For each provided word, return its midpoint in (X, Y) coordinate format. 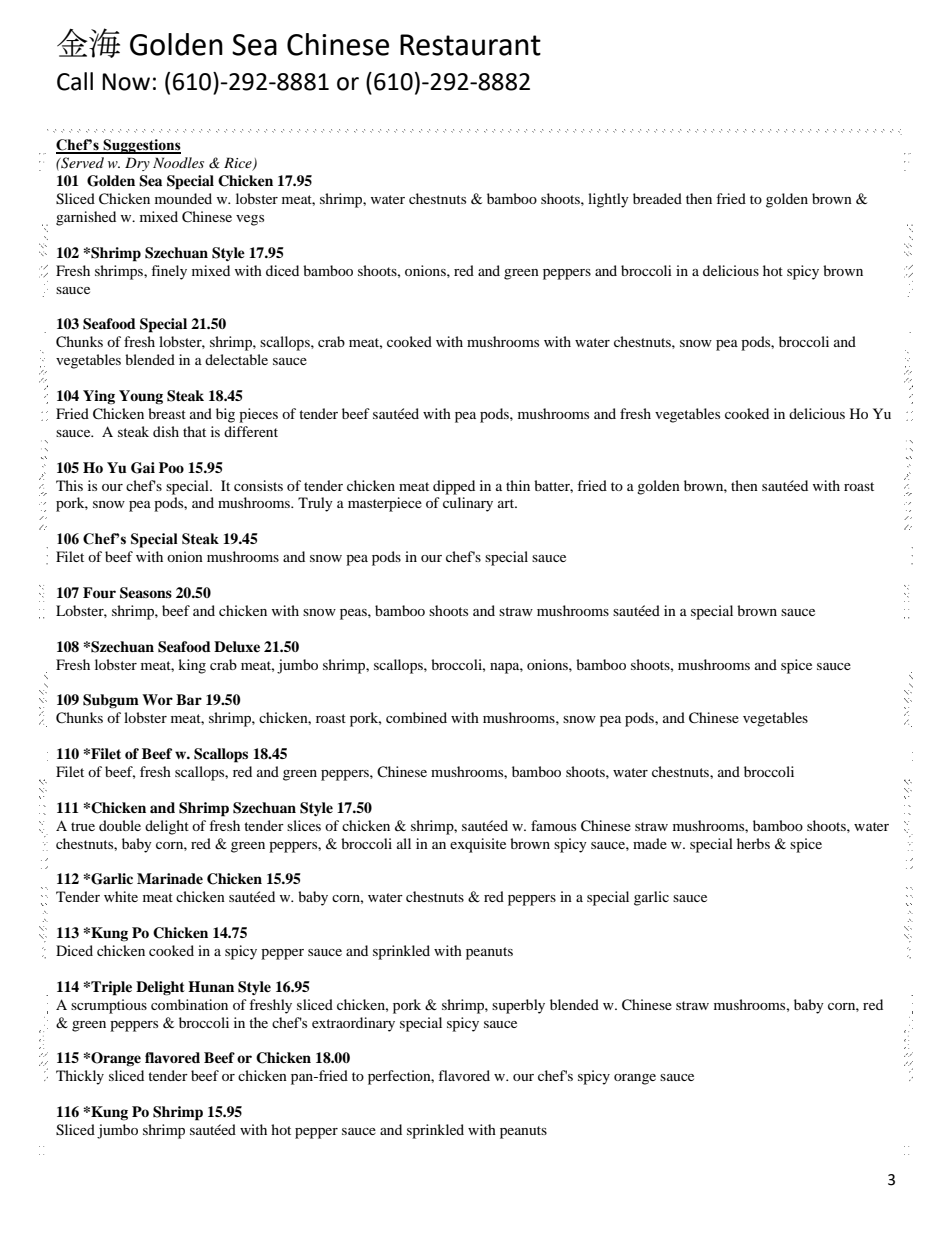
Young (141, 397)
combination (189, 1004)
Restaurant (470, 45)
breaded (657, 198)
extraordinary (353, 1024)
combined (416, 717)
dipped (454, 487)
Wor (157, 699)
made (650, 843)
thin (518, 485)
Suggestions (141, 146)
